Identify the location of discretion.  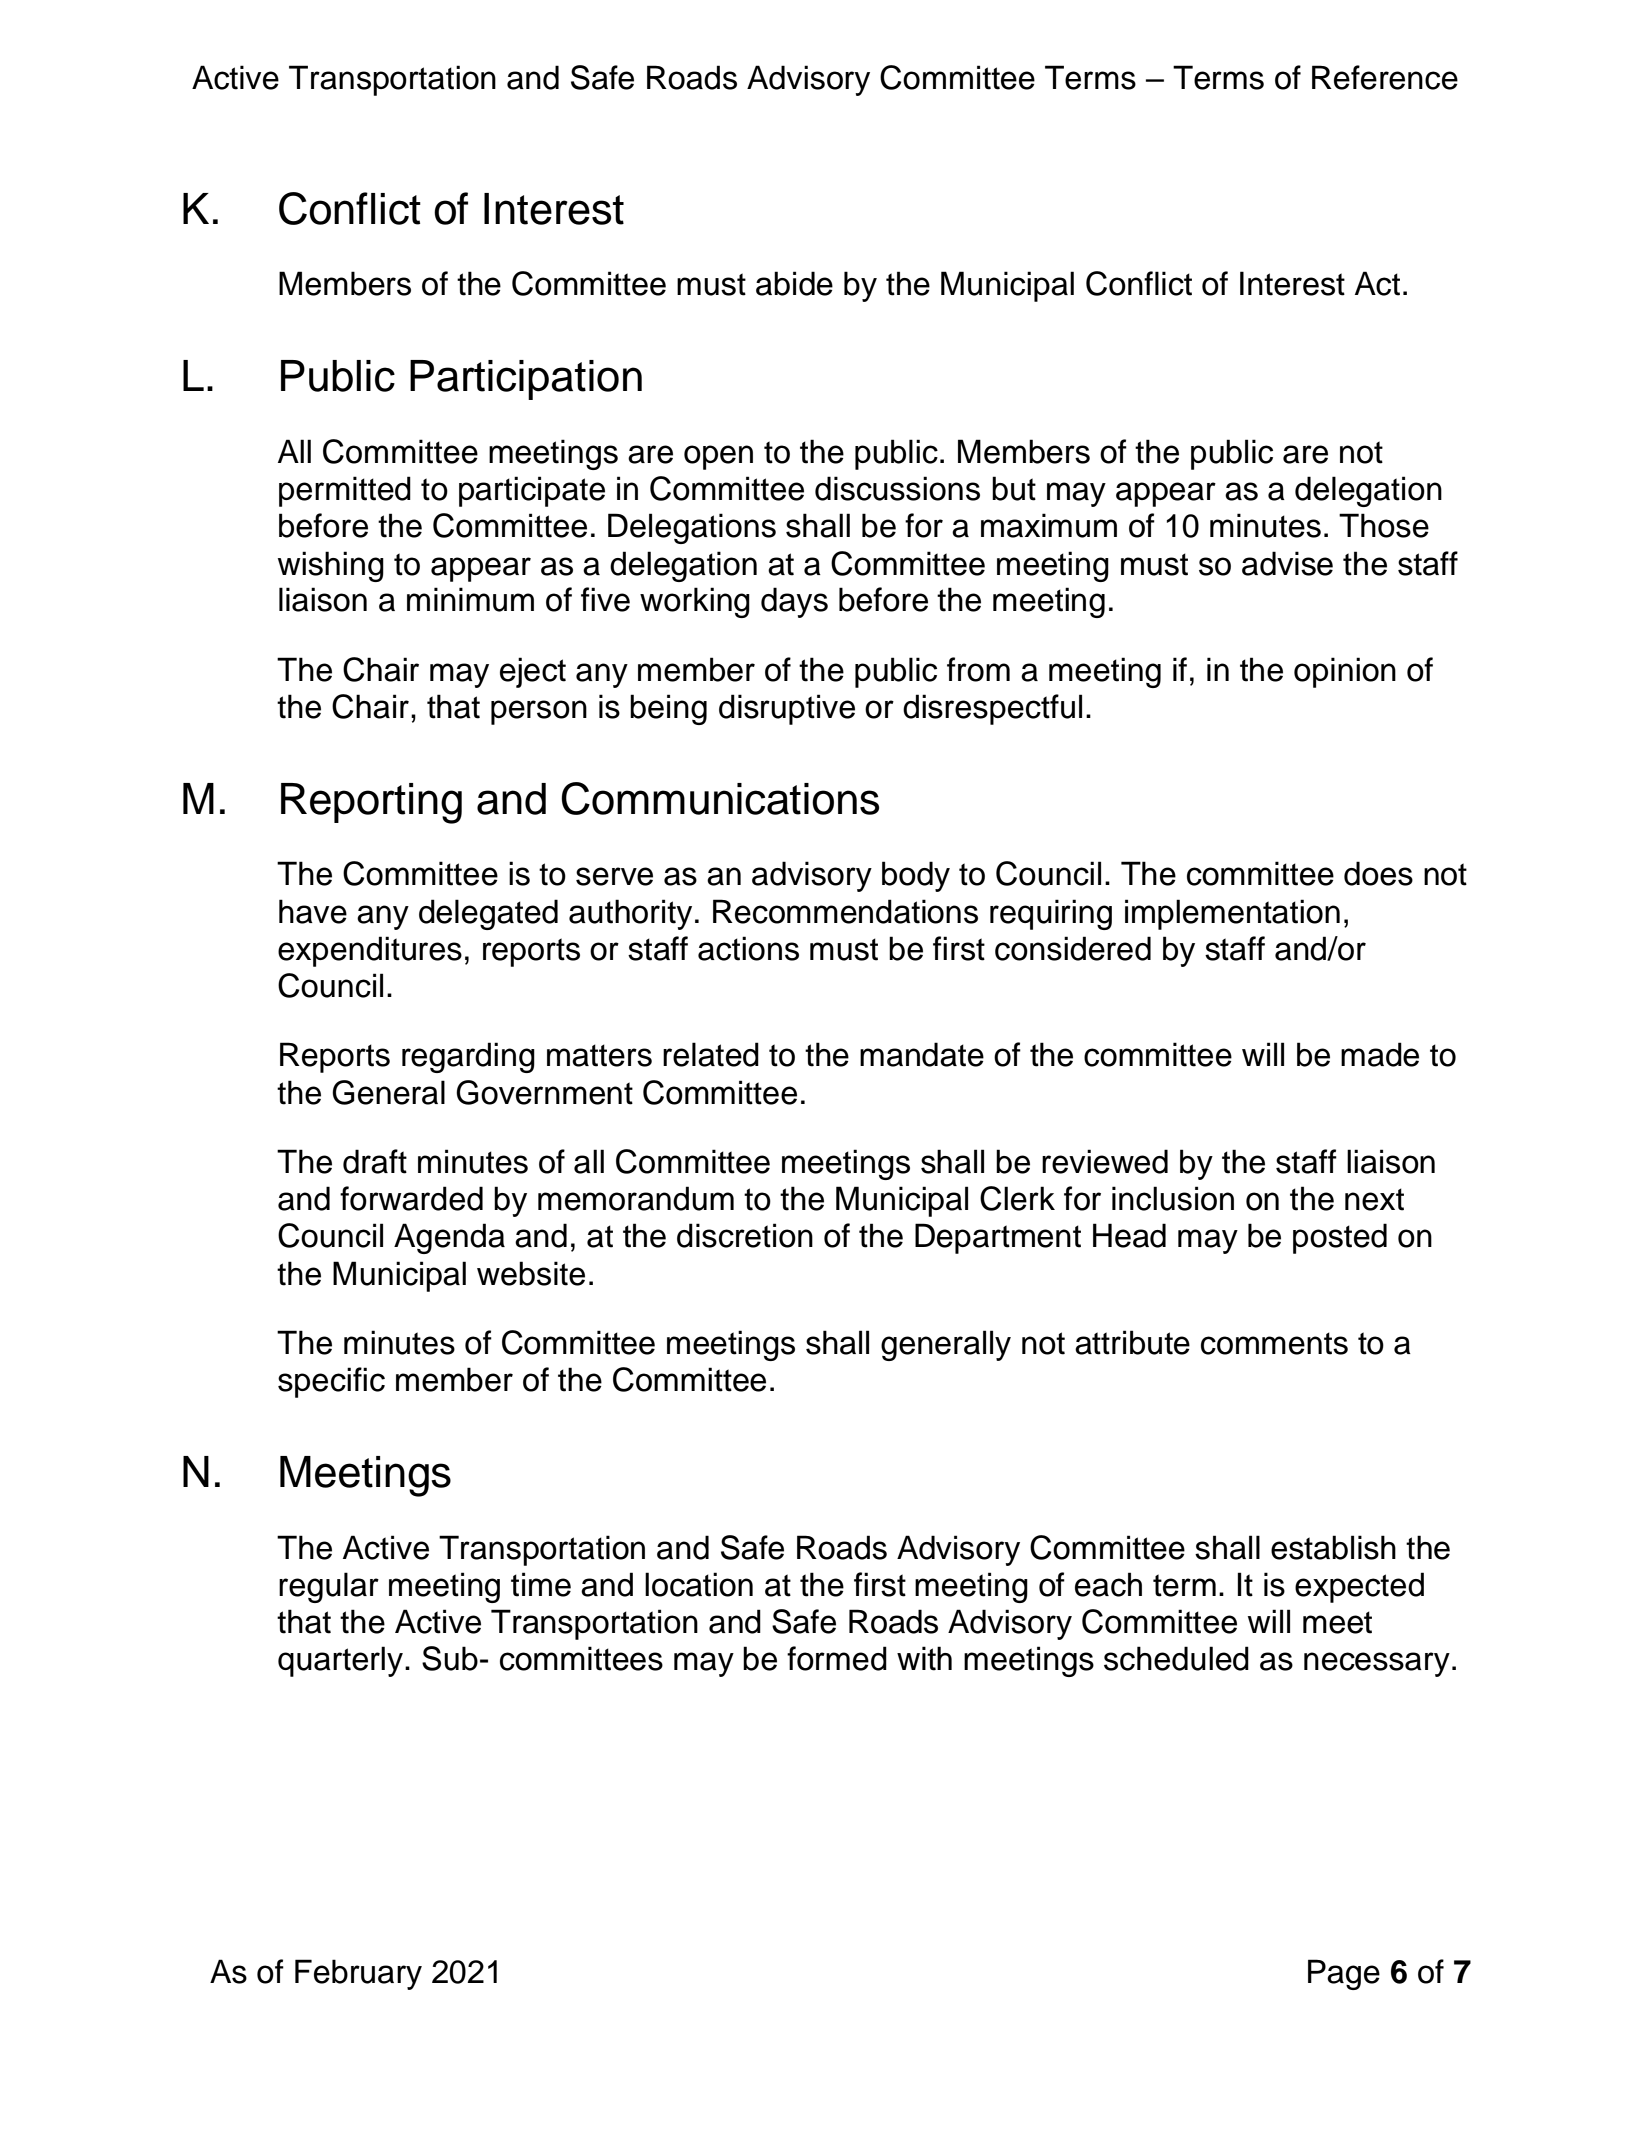
(745, 1235).
